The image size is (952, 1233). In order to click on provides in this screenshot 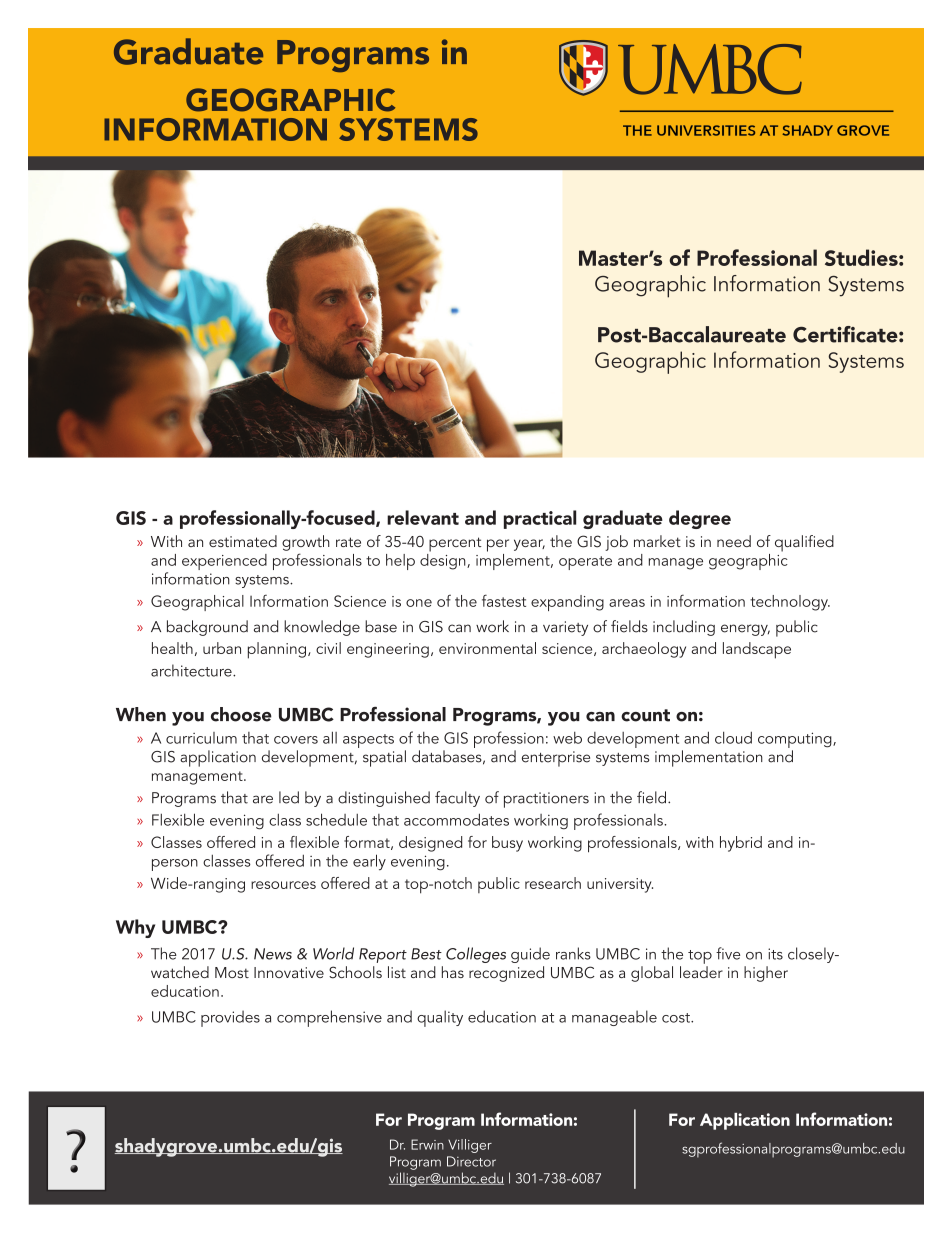, I will do `click(230, 1018)`.
